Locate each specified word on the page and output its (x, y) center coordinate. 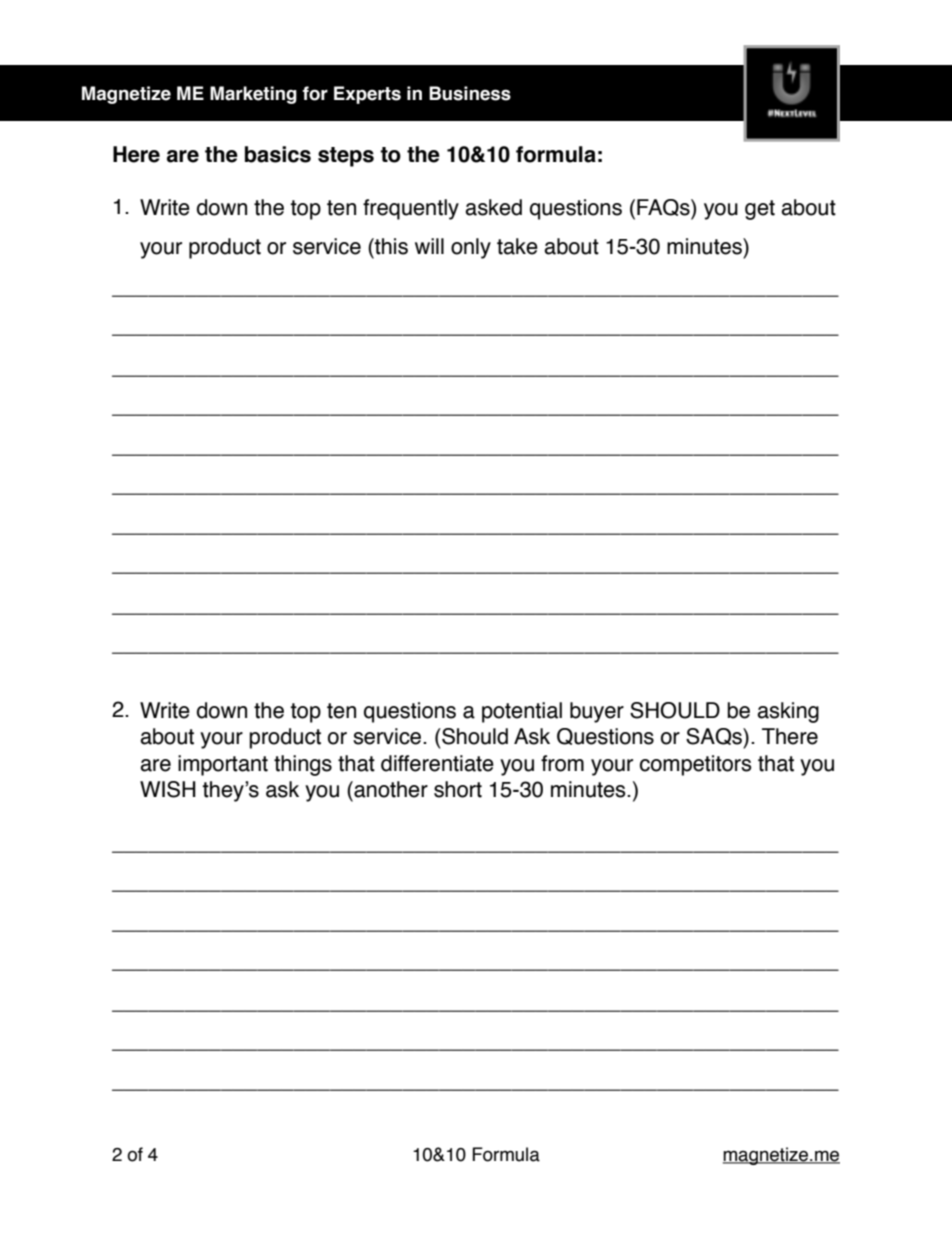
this (390, 246)
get (760, 210)
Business (470, 93)
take (517, 246)
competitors (696, 765)
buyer (597, 712)
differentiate (437, 763)
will (429, 246)
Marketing (253, 95)
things (303, 765)
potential (522, 712)
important (223, 765)
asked (493, 207)
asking (788, 712)
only (471, 248)
